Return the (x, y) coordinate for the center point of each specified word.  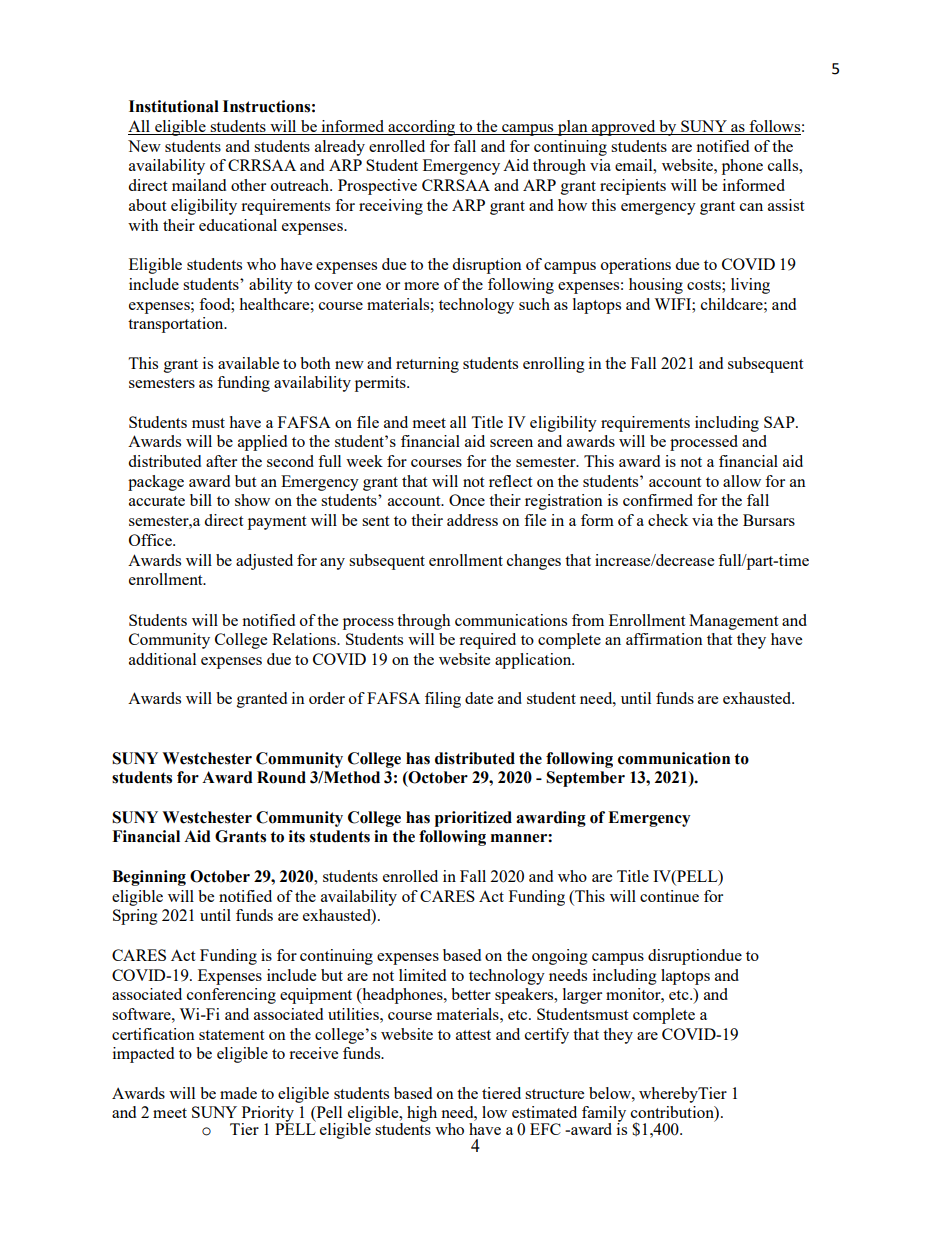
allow (742, 481)
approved (624, 128)
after (221, 461)
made (238, 1093)
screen (511, 443)
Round (281, 777)
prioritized (473, 819)
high (422, 1114)
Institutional (174, 106)
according (422, 128)
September (585, 779)
